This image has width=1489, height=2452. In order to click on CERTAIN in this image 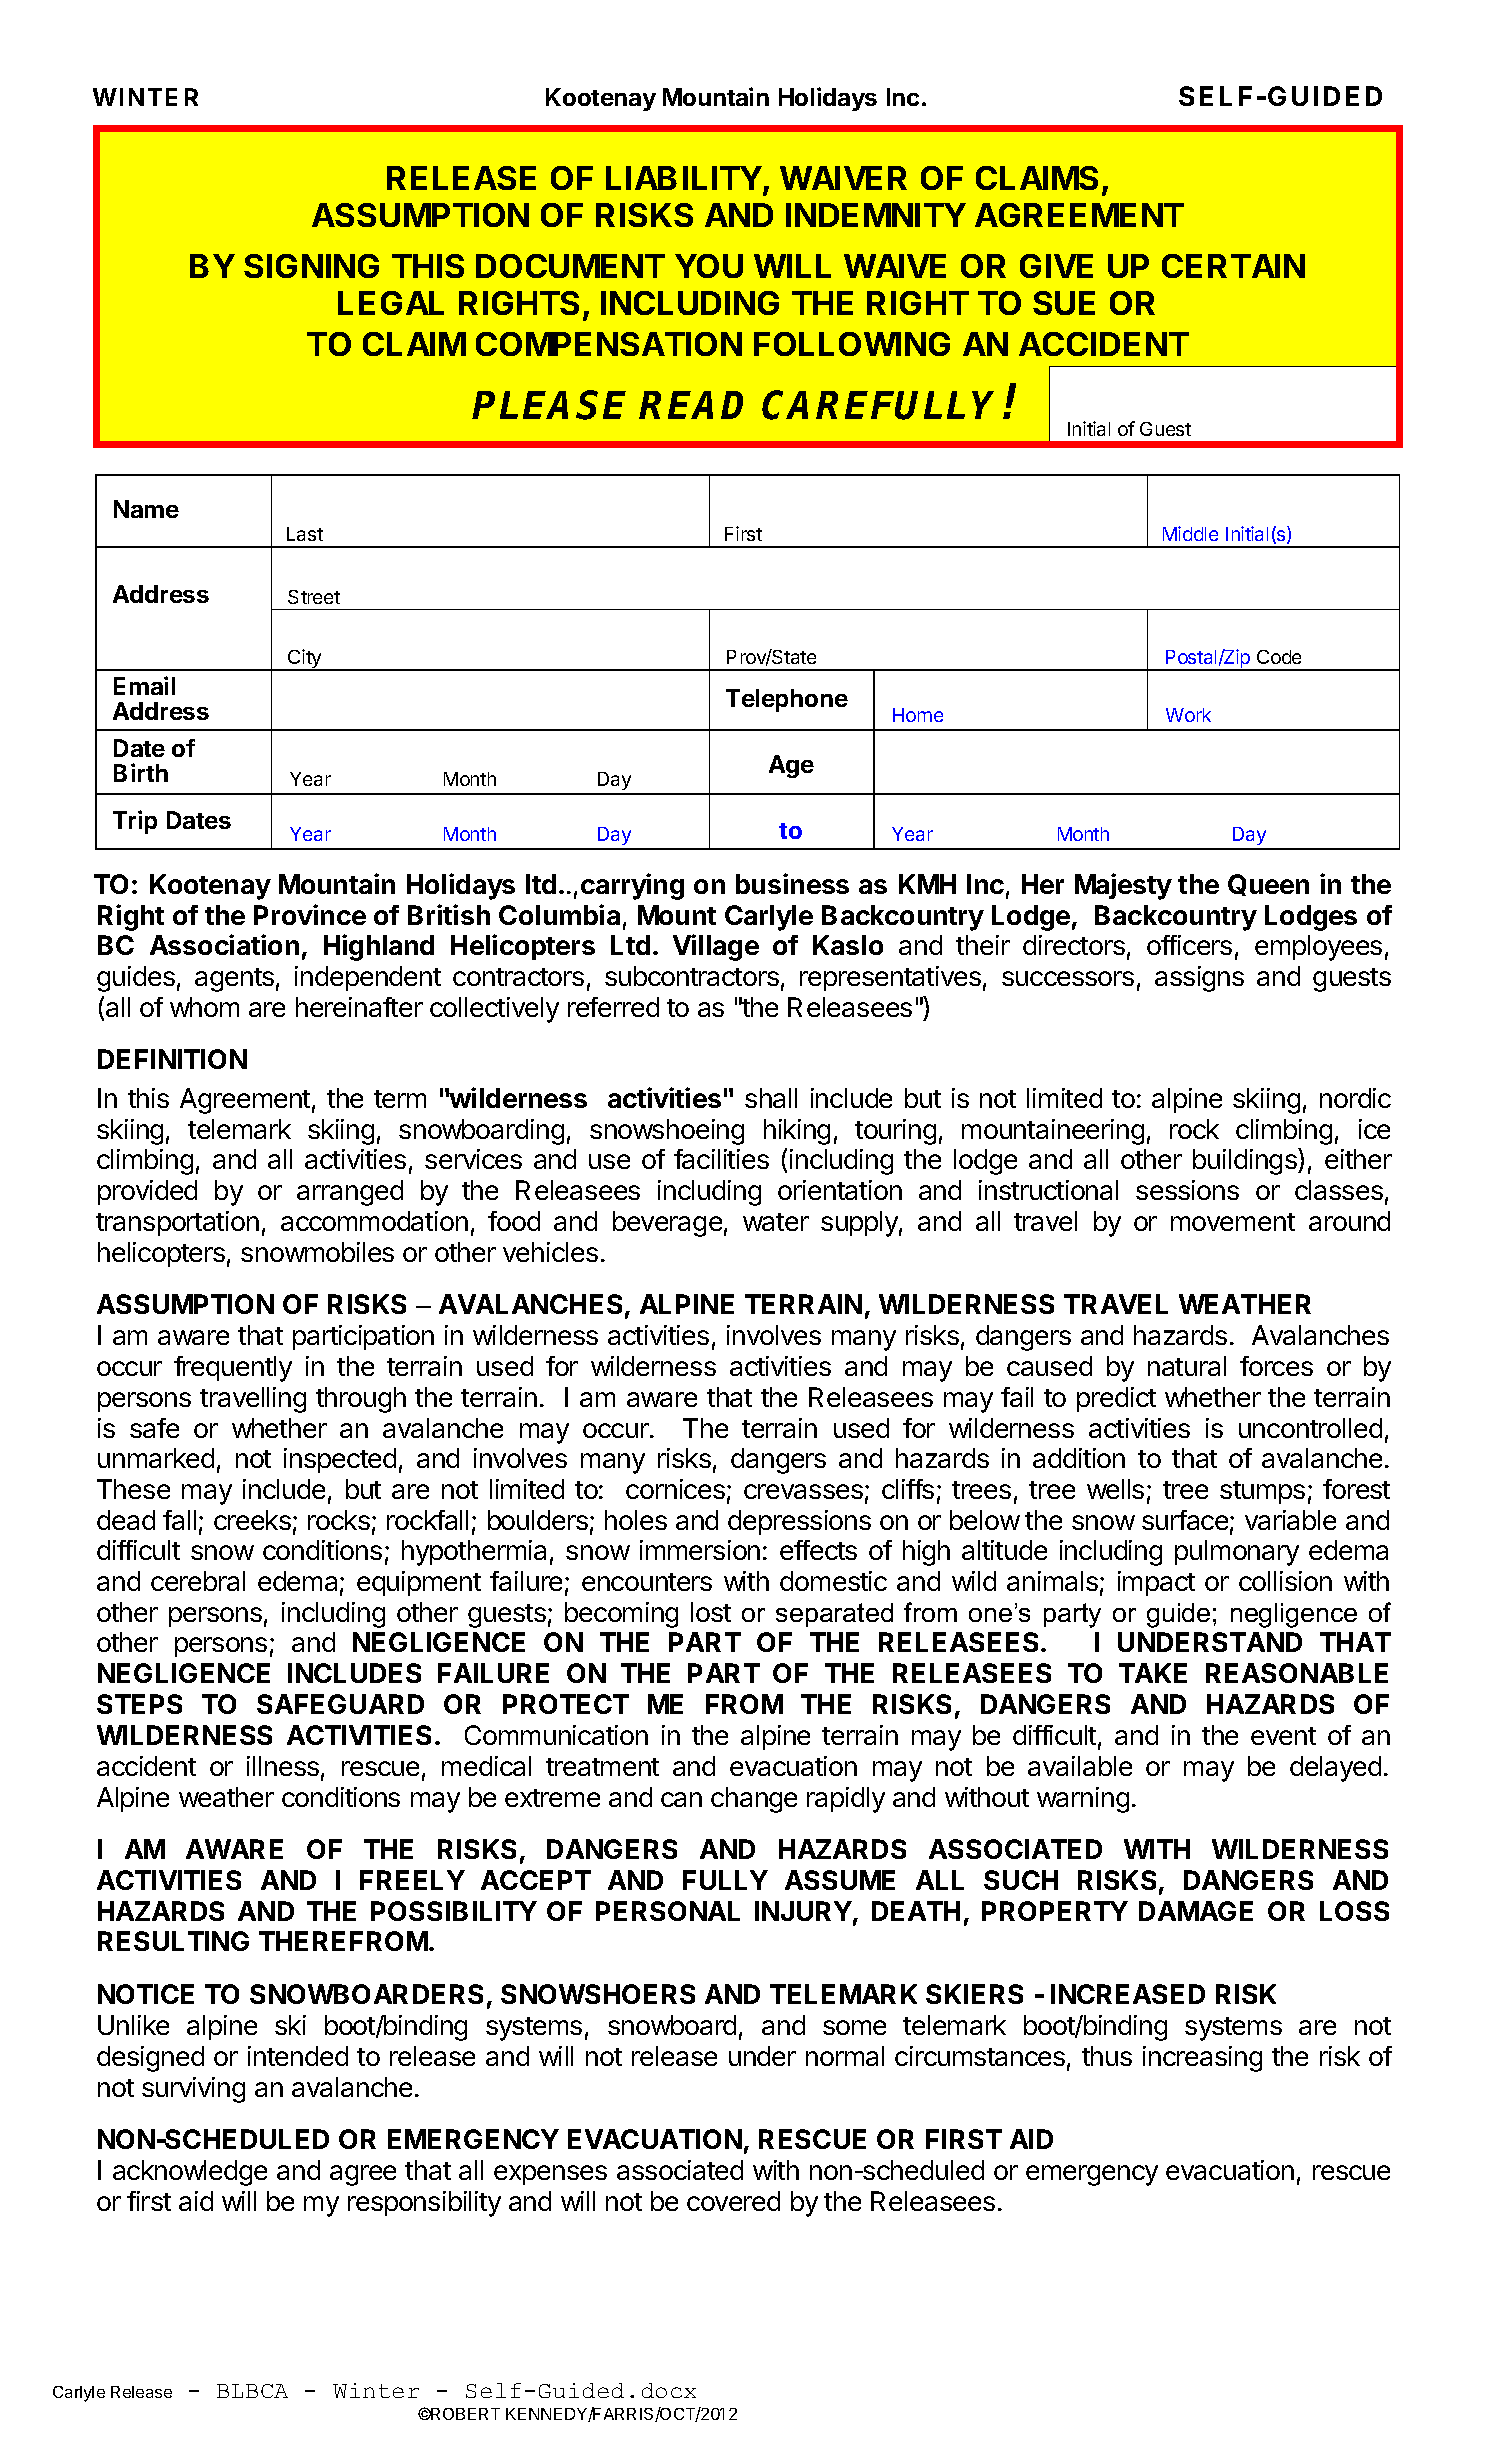, I will do `click(1233, 266)`.
